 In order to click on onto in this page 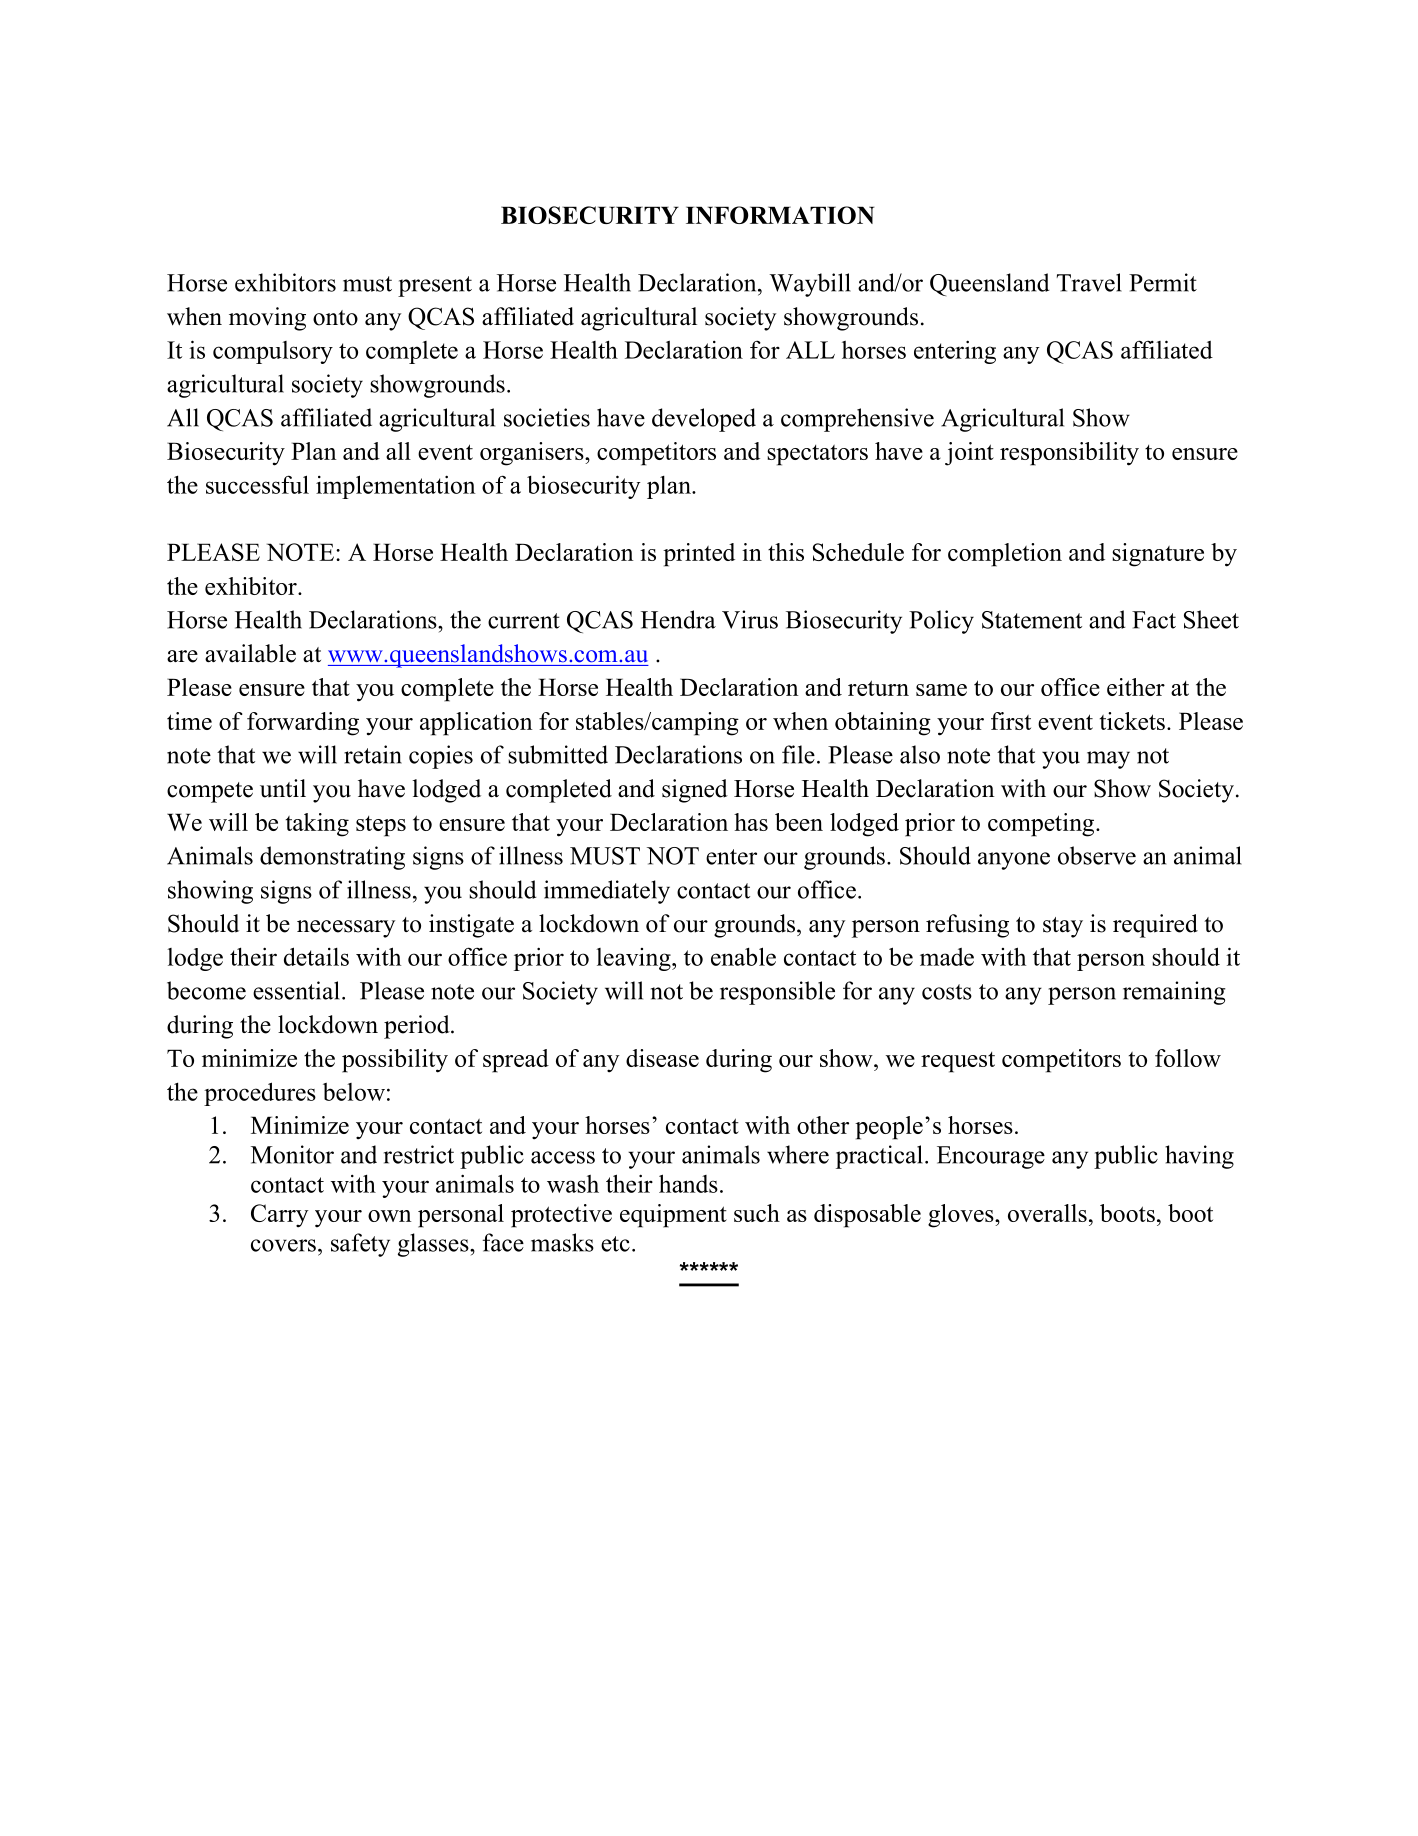, I will do `click(335, 318)`.
